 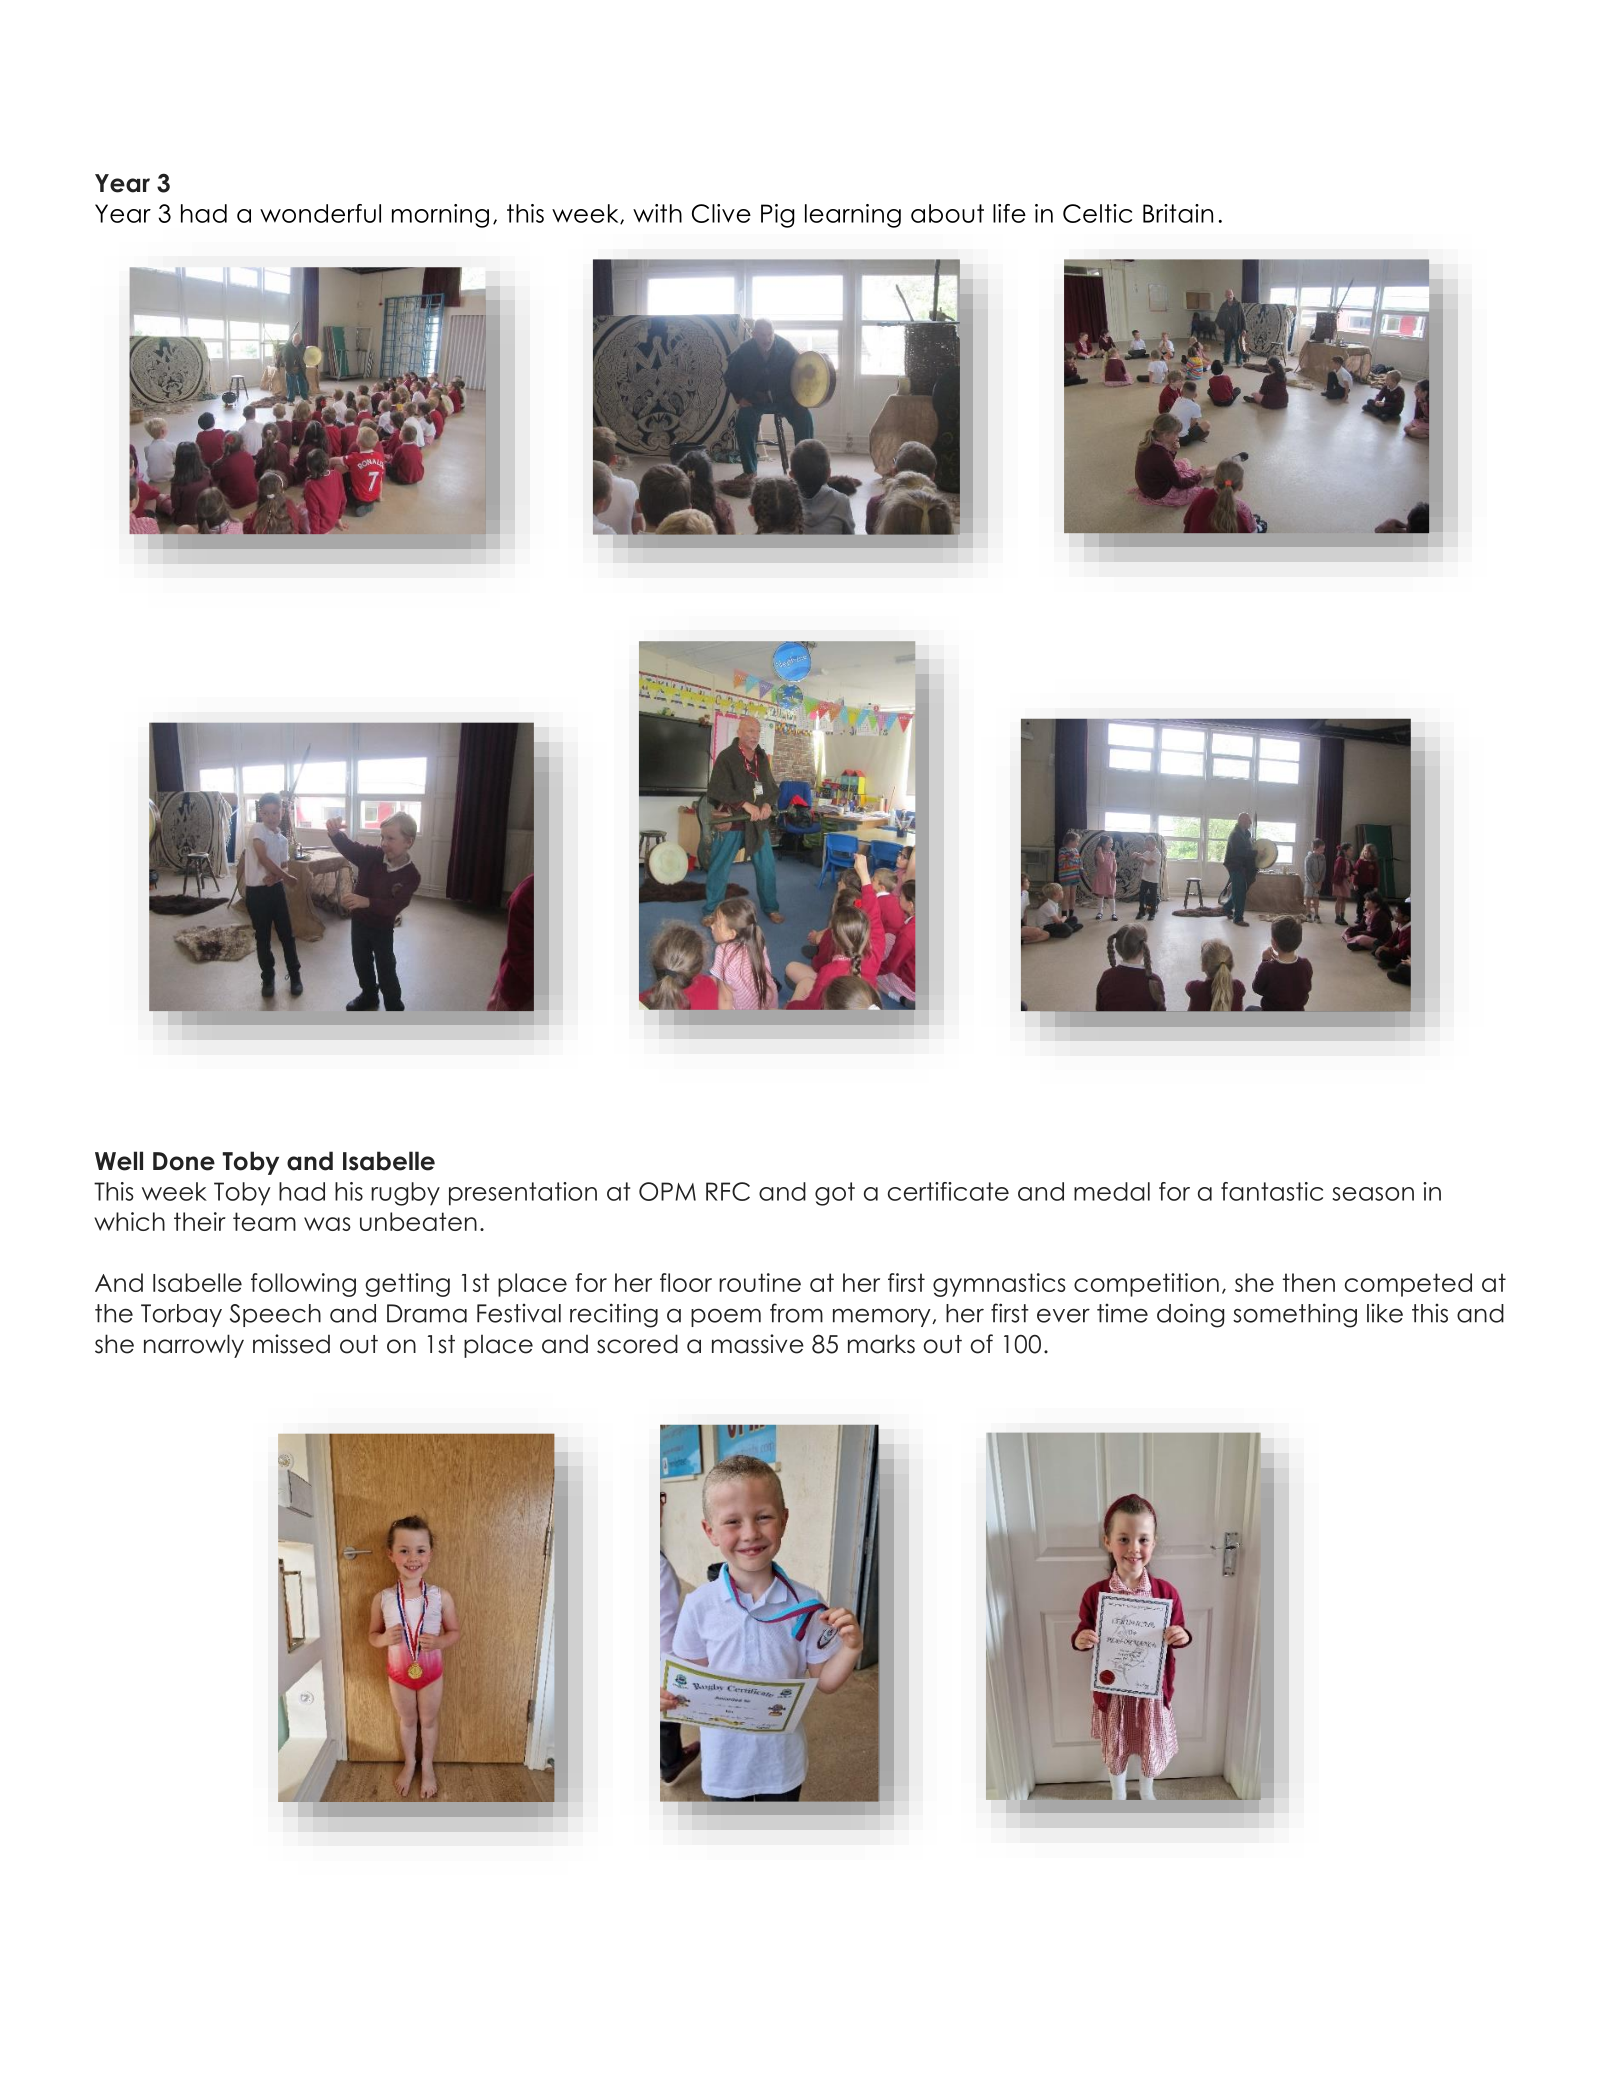 What do you see at coordinates (835, 1194) in the document?
I see `got` at bounding box center [835, 1194].
